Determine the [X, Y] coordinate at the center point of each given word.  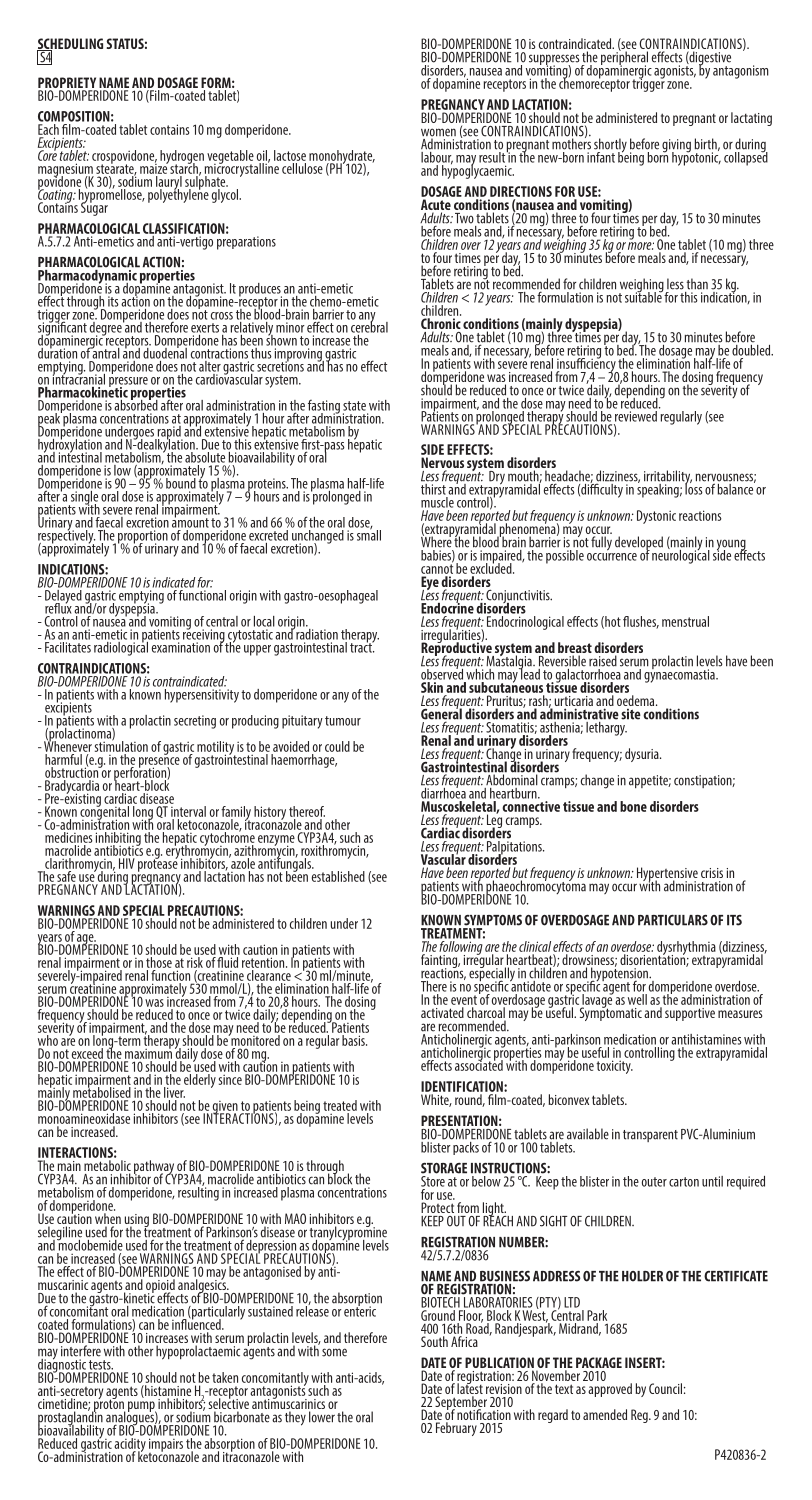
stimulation [120, 745]
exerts [205, 328]
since [230, 1079]
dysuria [643, 755]
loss [693, 488]
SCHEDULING [70, 45]
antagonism [741, 72]
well [637, 999]
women [438, 133]
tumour [343, 721]
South [434, 1341]
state [354, 406]
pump [142, 1407]
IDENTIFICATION [463, 1086]
